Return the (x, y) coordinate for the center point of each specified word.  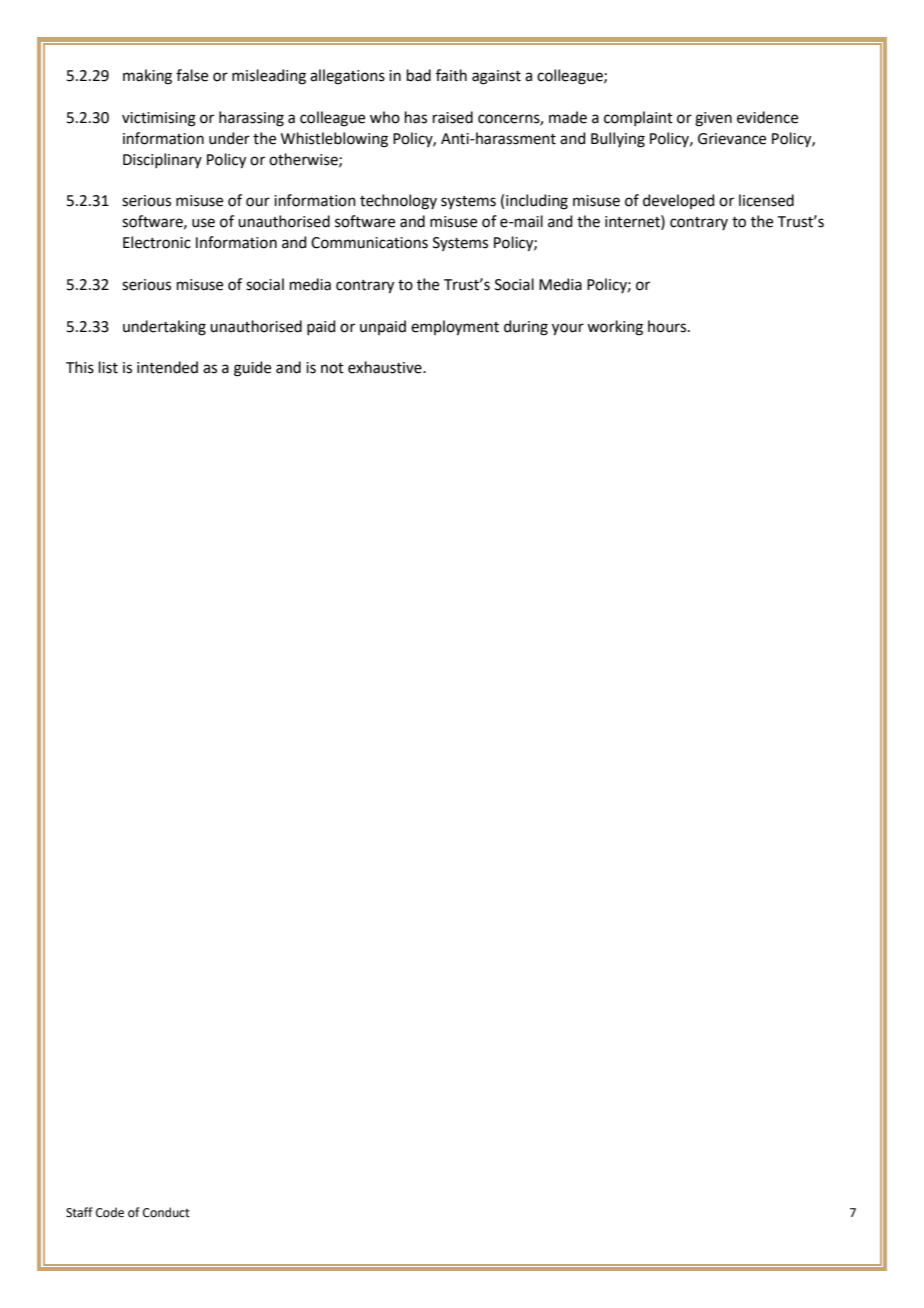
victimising (159, 119)
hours (668, 326)
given (713, 119)
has (416, 117)
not (332, 368)
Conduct (166, 1212)
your (568, 329)
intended (167, 367)
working (615, 328)
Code (110, 1212)
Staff (79, 1212)
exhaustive (386, 367)
